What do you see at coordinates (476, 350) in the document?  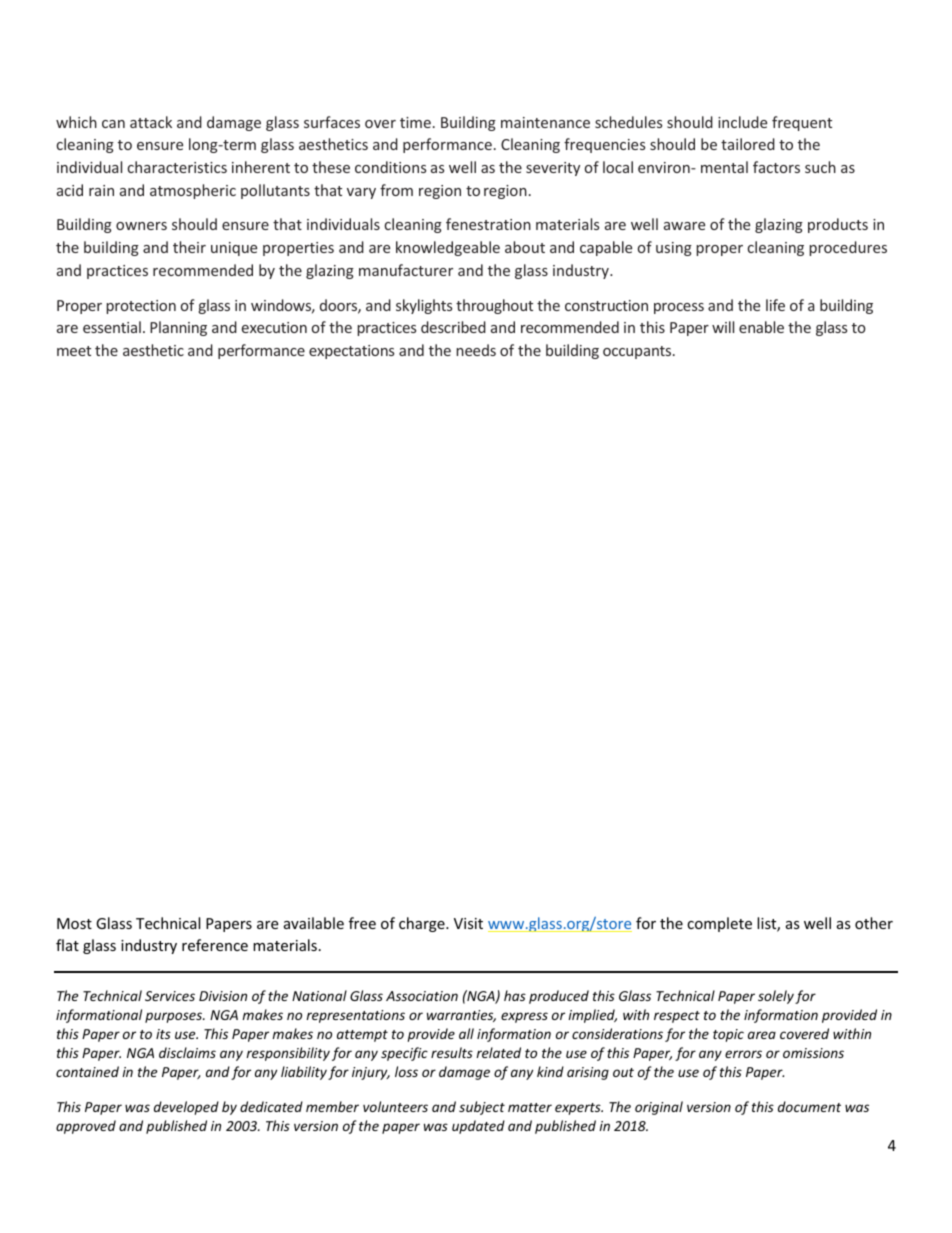 I see `needs` at bounding box center [476, 350].
